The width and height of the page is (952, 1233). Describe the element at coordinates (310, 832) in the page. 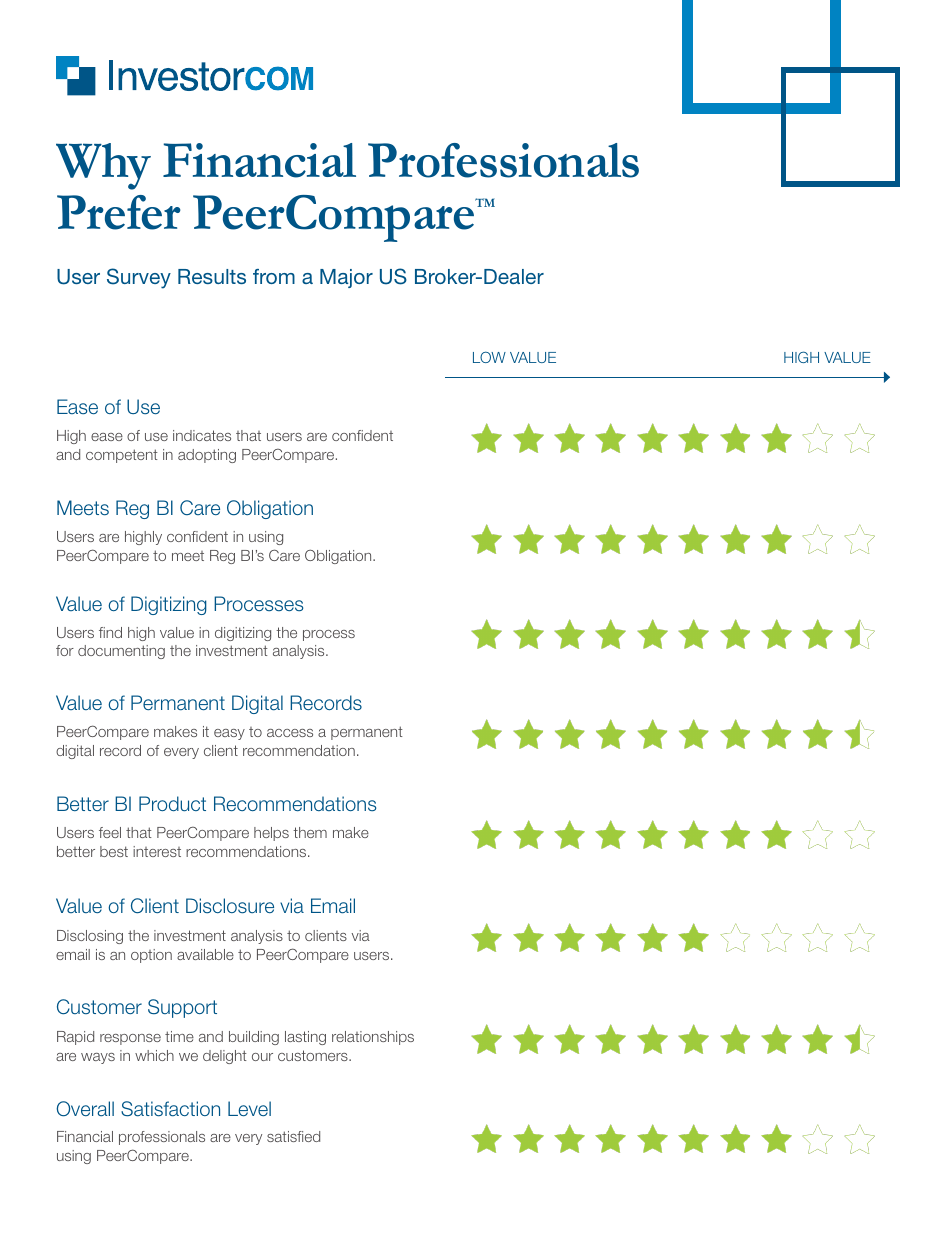

I see `them` at that location.
